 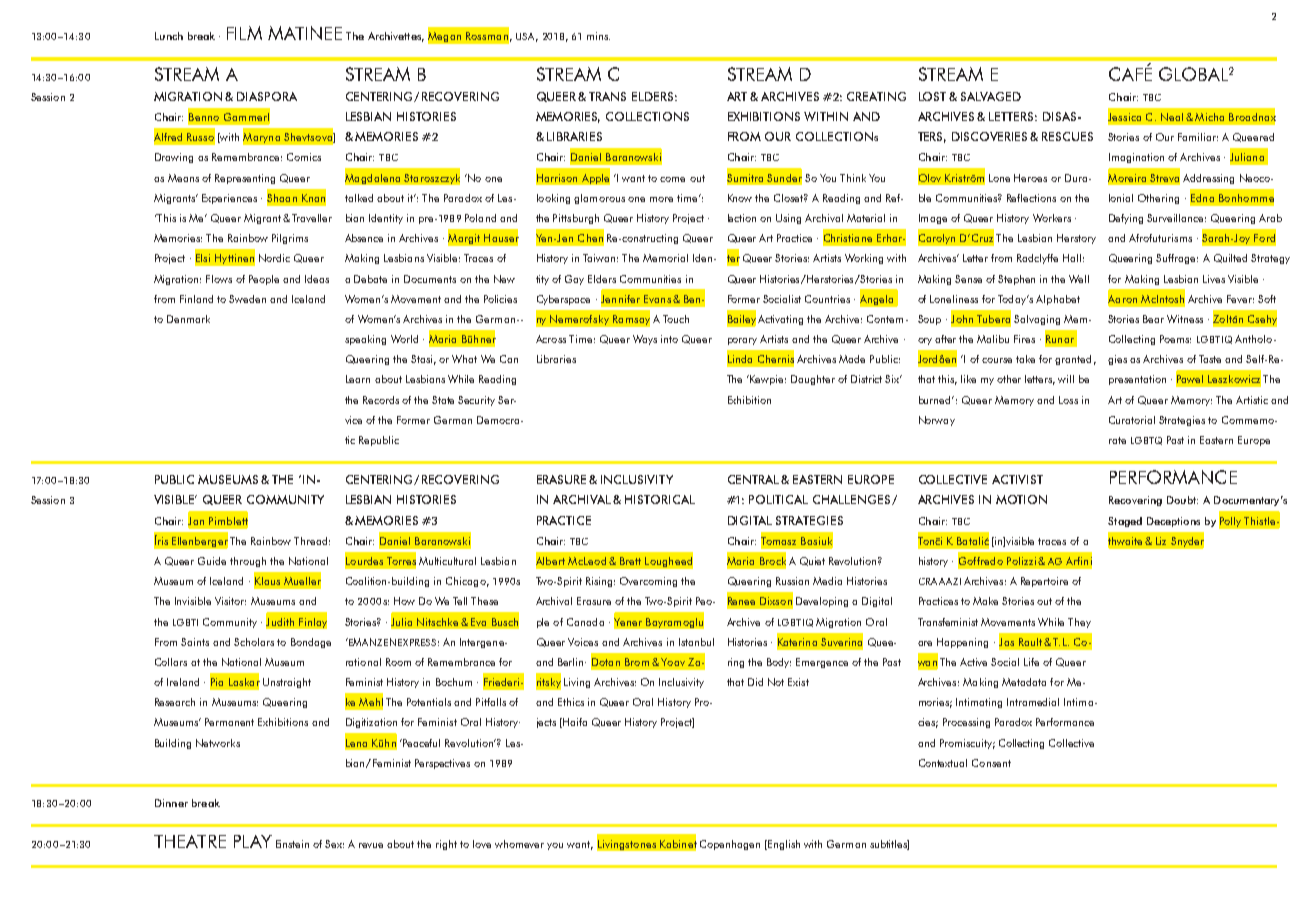 What do you see at coordinates (598, 36) in the image?
I see `mins` at bounding box center [598, 36].
